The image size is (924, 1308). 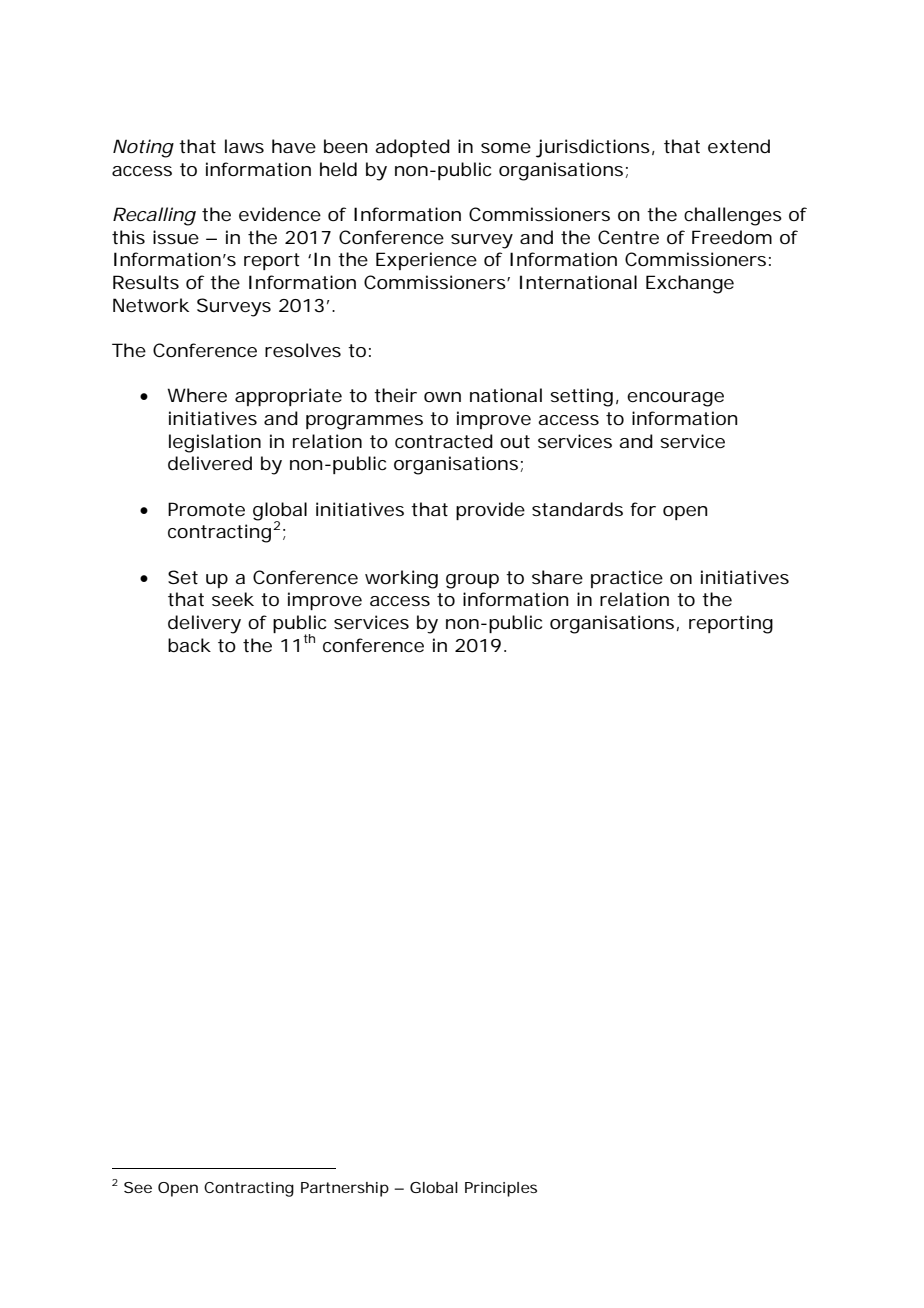 What do you see at coordinates (244, 146) in the screenshot?
I see `laws` at bounding box center [244, 146].
